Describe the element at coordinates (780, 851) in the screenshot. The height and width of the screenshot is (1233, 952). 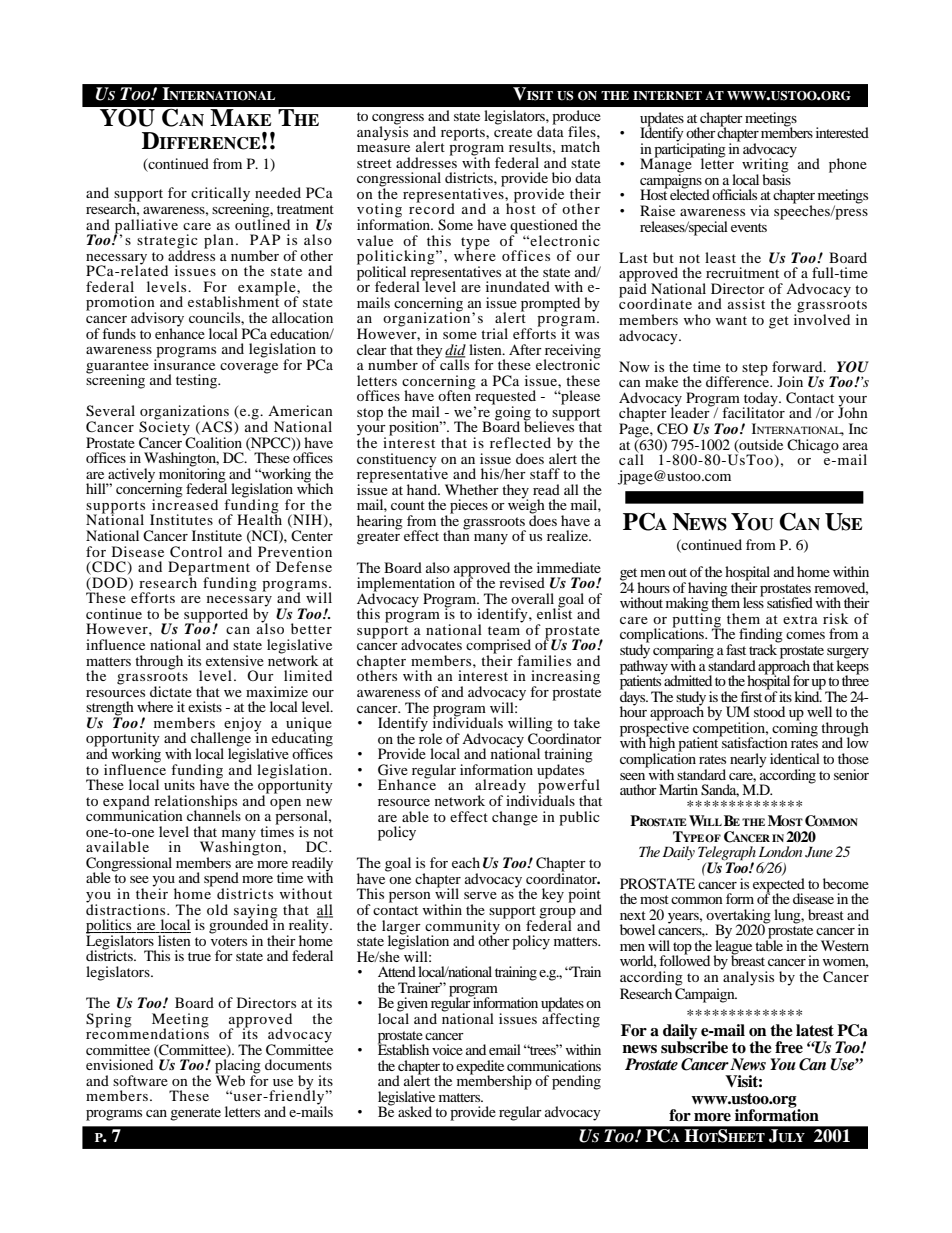
I see `London` at that location.
